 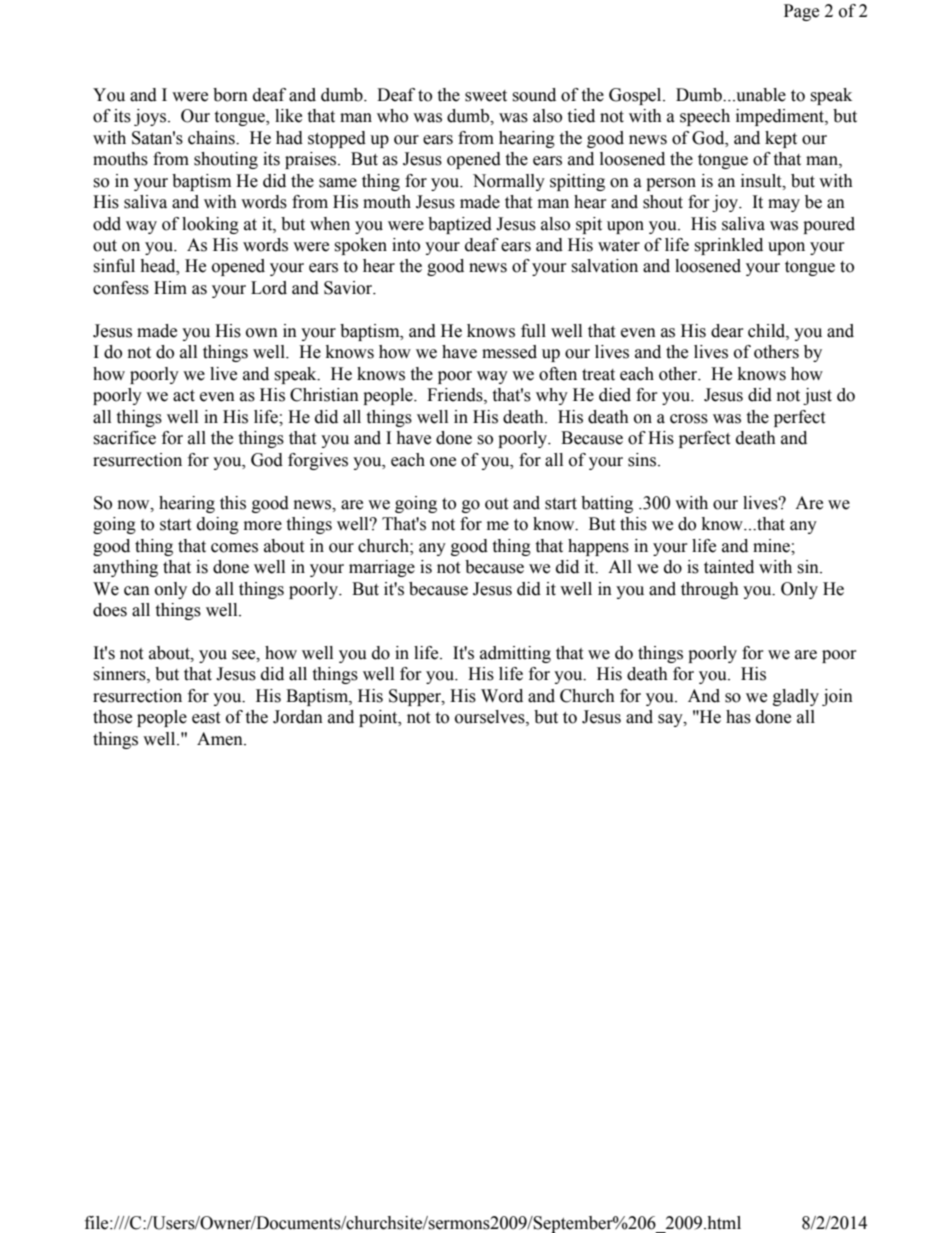 I want to click on point, so click(x=379, y=718).
